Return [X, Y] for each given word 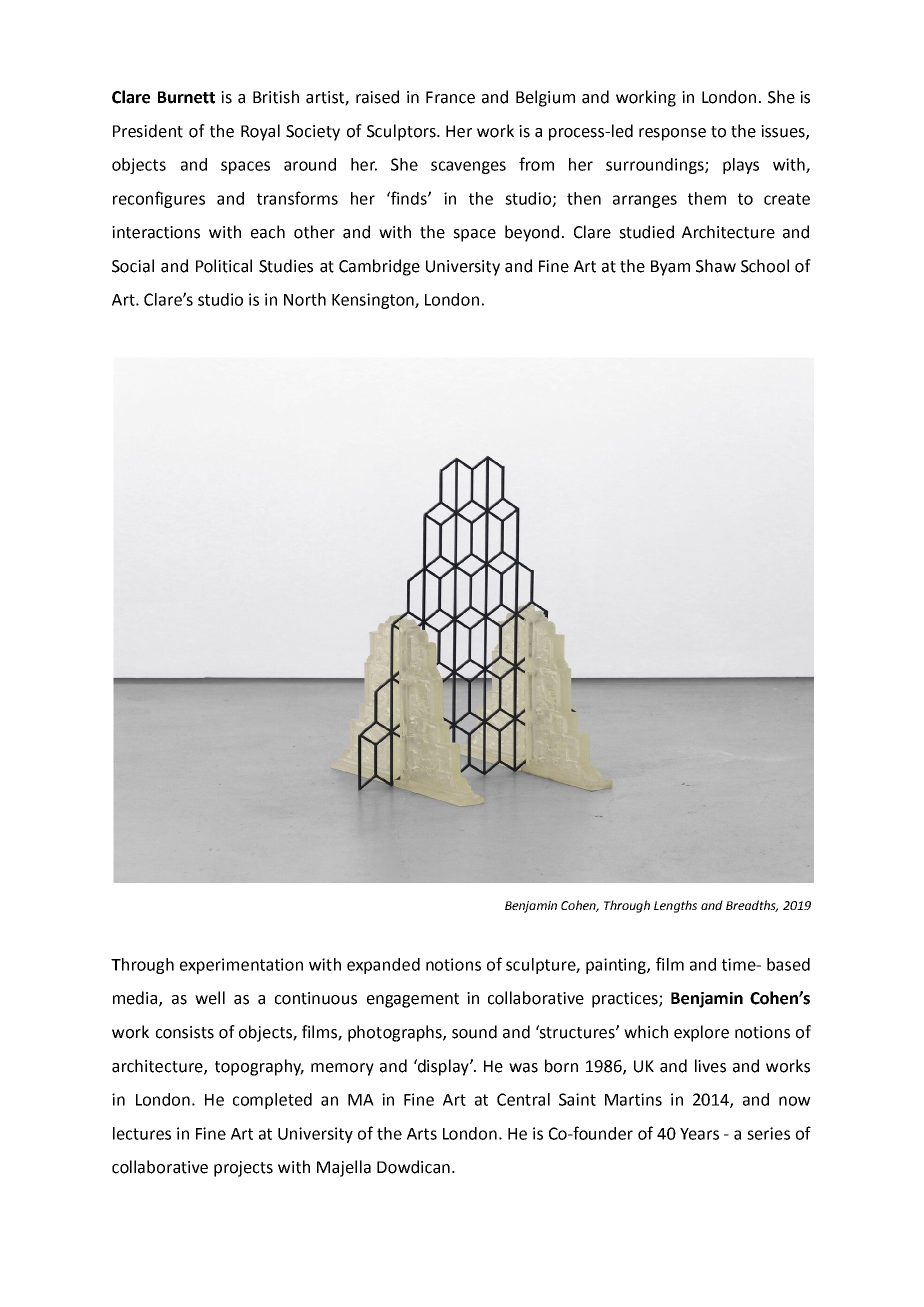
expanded [383, 966]
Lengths [675, 906]
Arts [422, 1134]
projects [243, 1169]
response [672, 134]
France [450, 97]
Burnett [186, 97]
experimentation [241, 966]
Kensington [374, 301]
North [305, 299]
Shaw [716, 266]
